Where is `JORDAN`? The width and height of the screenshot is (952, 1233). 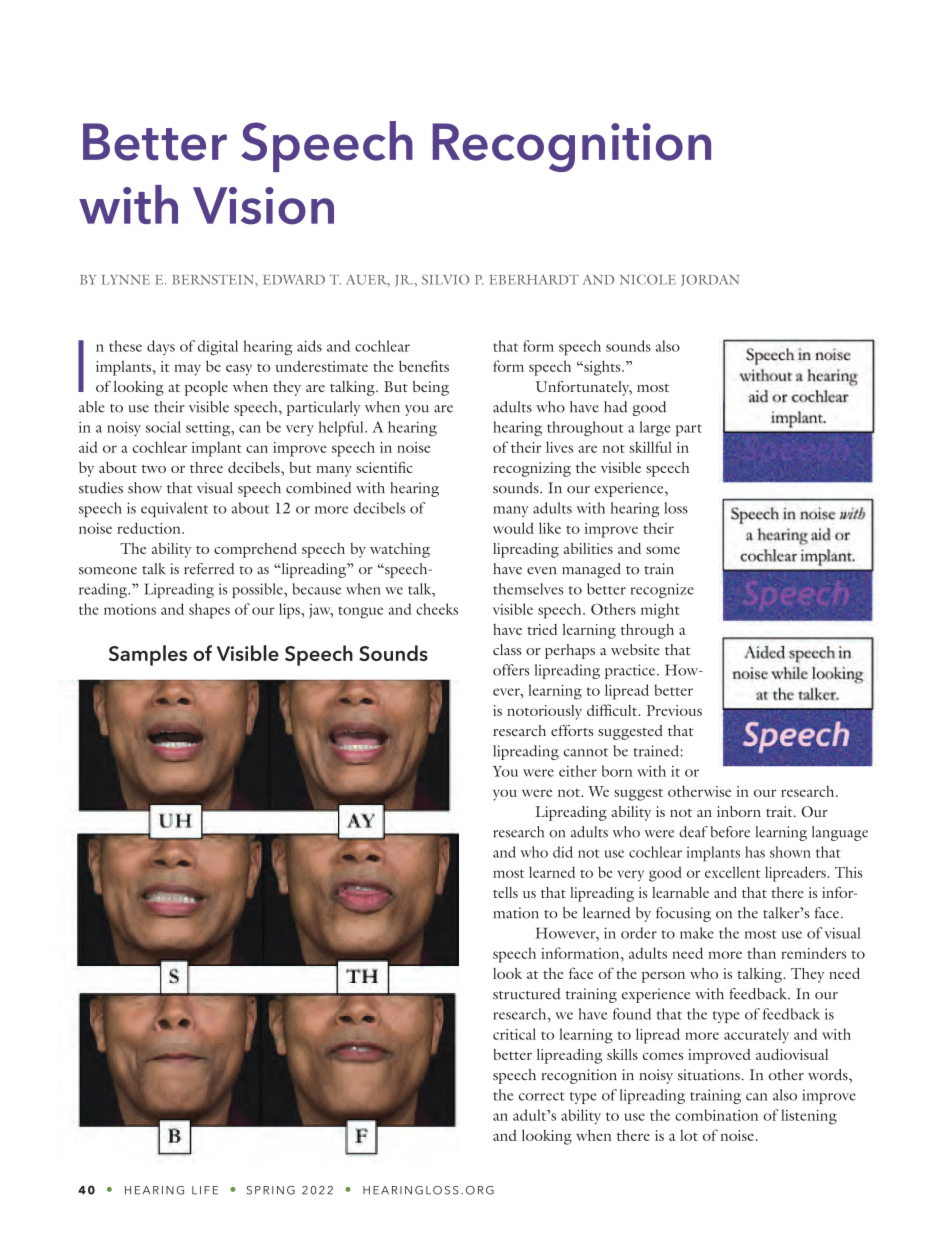 JORDAN is located at coordinates (710, 281).
